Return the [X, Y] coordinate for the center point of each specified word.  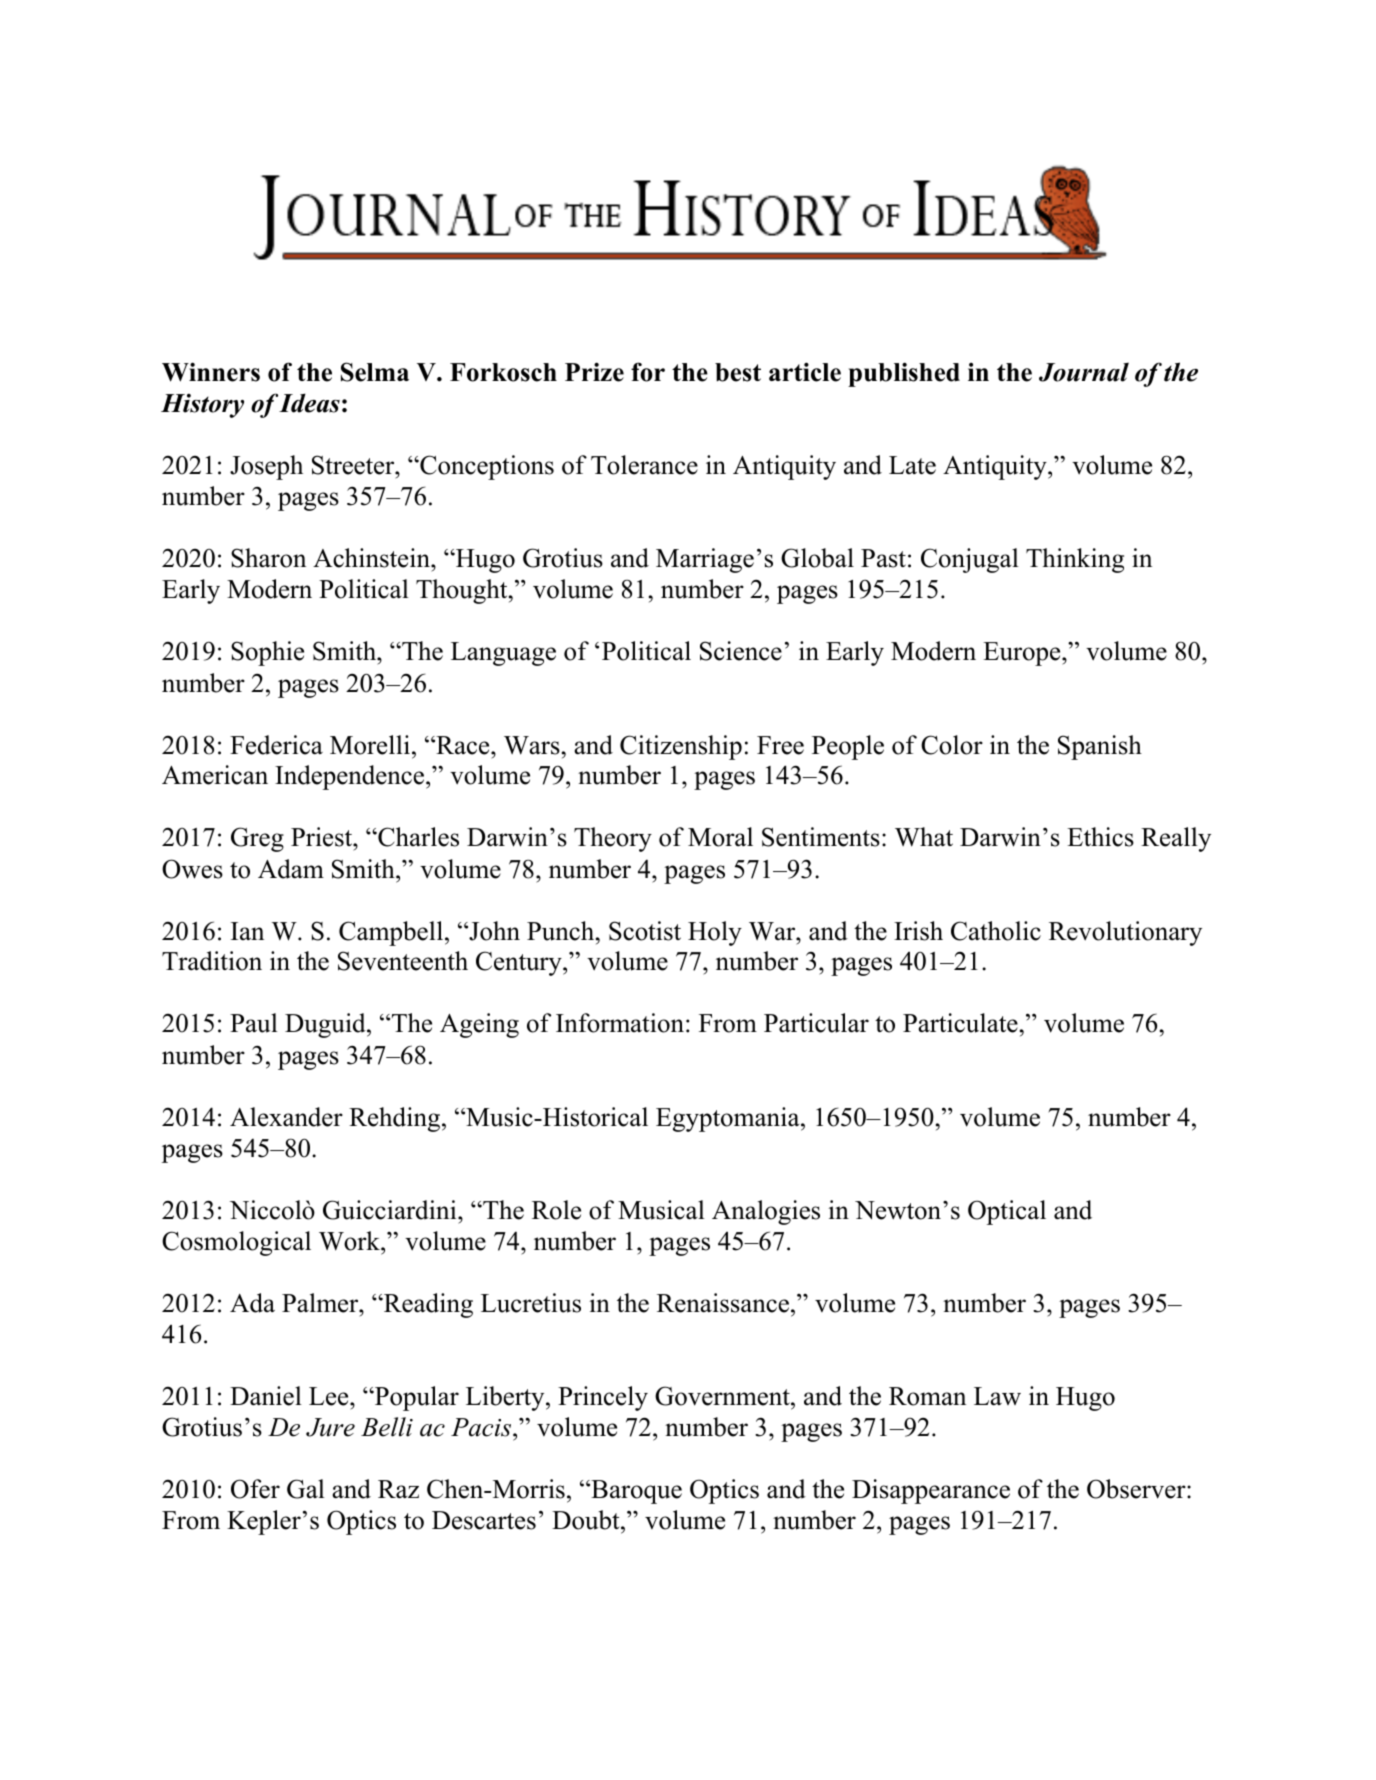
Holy [715, 933]
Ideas [309, 403]
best [738, 372]
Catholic [996, 931]
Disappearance [931, 1491]
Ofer [255, 1489]
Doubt [587, 1520]
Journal [1084, 372]
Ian [247, 931]
